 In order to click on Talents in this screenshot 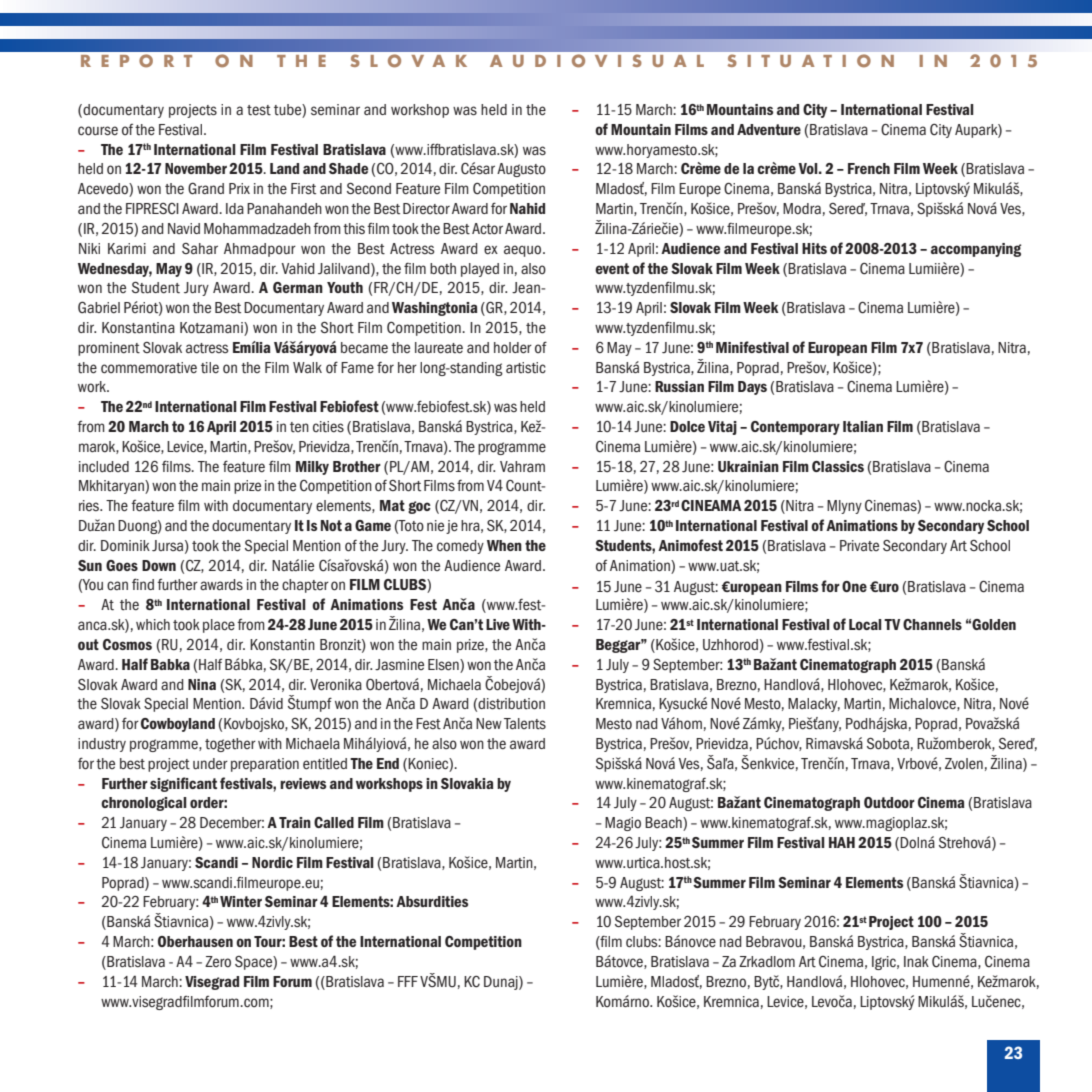, I will do `click(525, 724)`.
